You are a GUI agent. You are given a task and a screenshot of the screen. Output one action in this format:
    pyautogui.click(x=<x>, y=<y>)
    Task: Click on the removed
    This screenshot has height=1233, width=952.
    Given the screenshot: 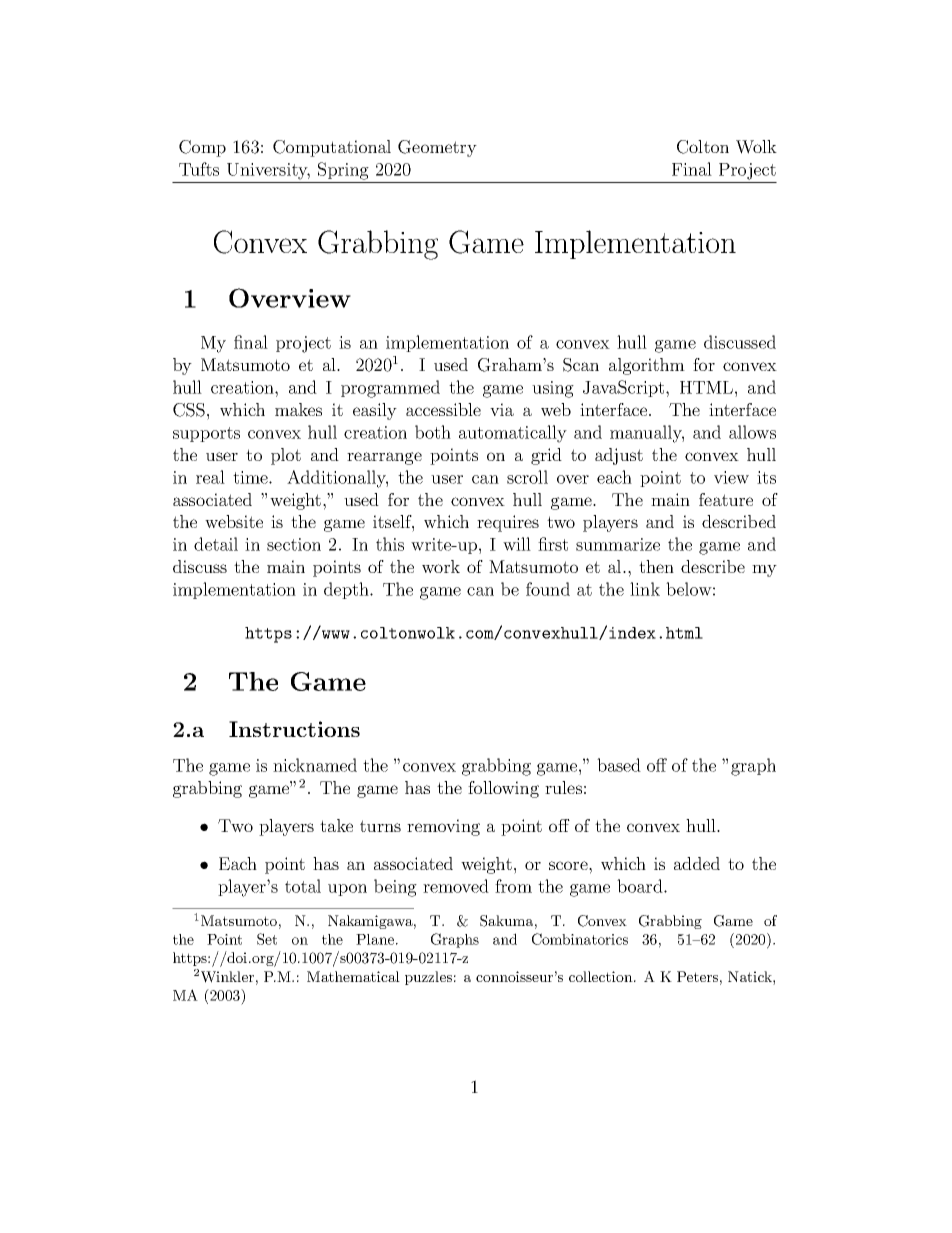 What is the action you would take?
    pyautogui.click(x=456, y=886)
